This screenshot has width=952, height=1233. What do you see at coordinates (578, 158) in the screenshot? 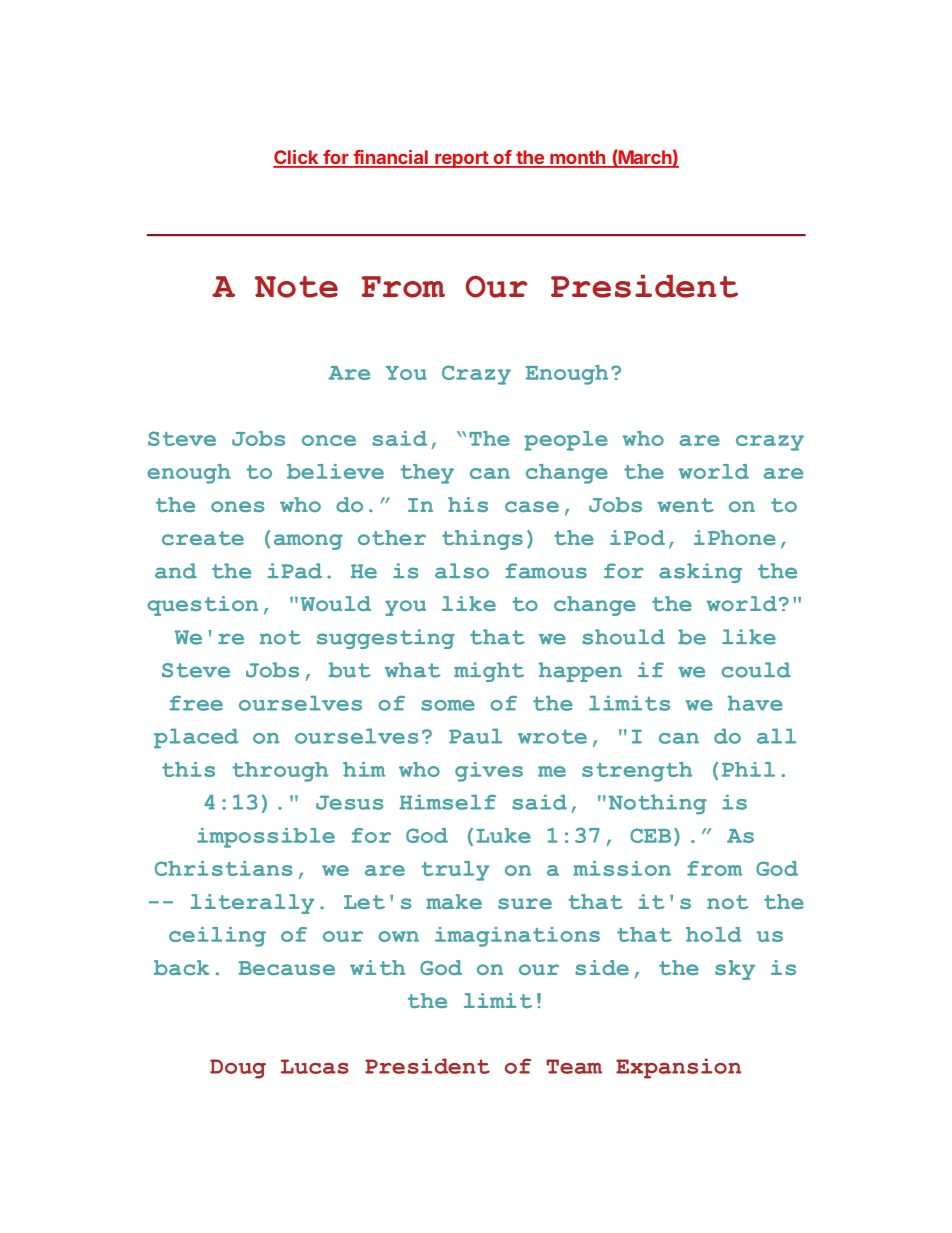
I see `month` at bounding box center [578, 158].
